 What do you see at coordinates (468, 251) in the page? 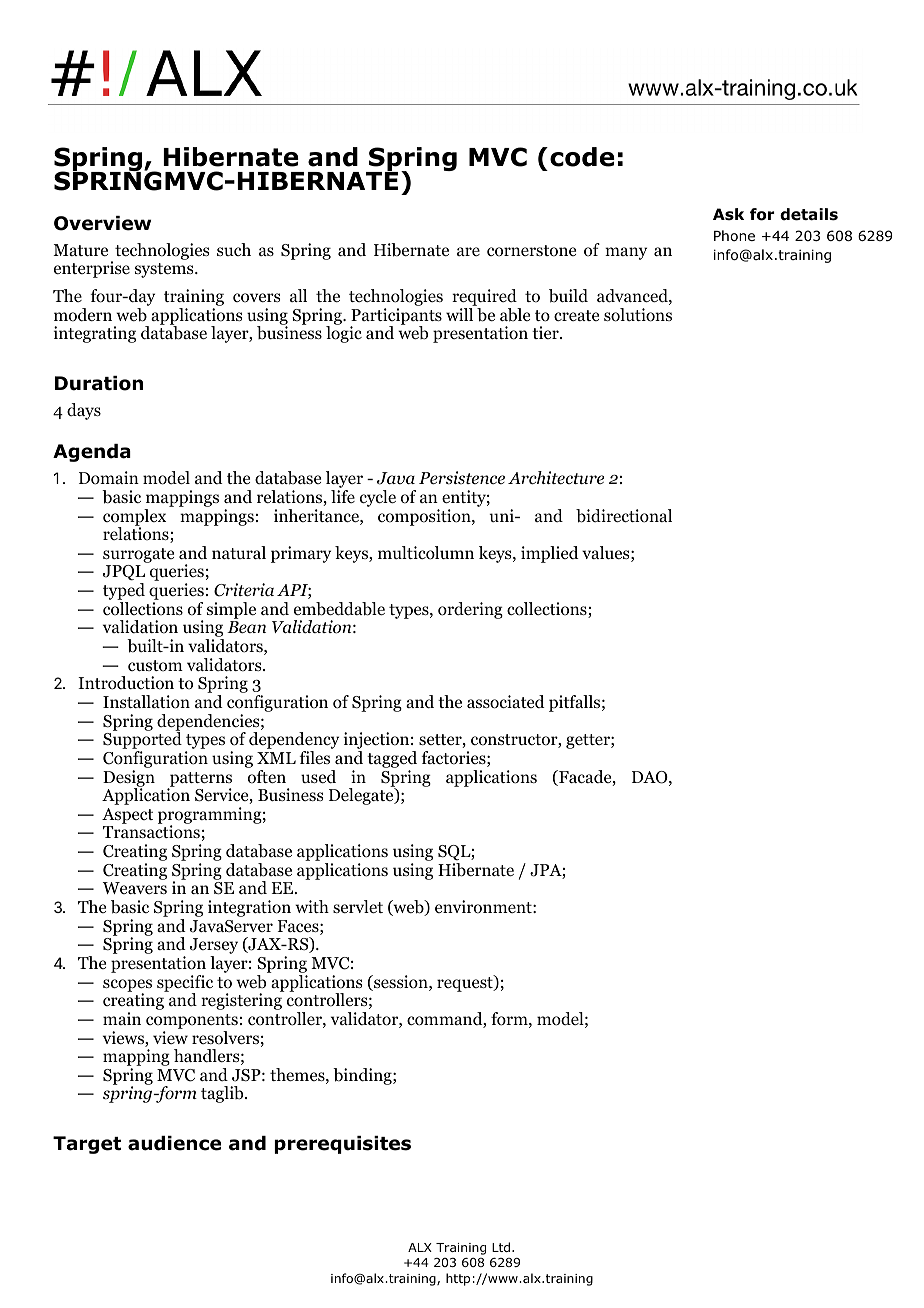
I see `are` at bounding box center [468, 251].
